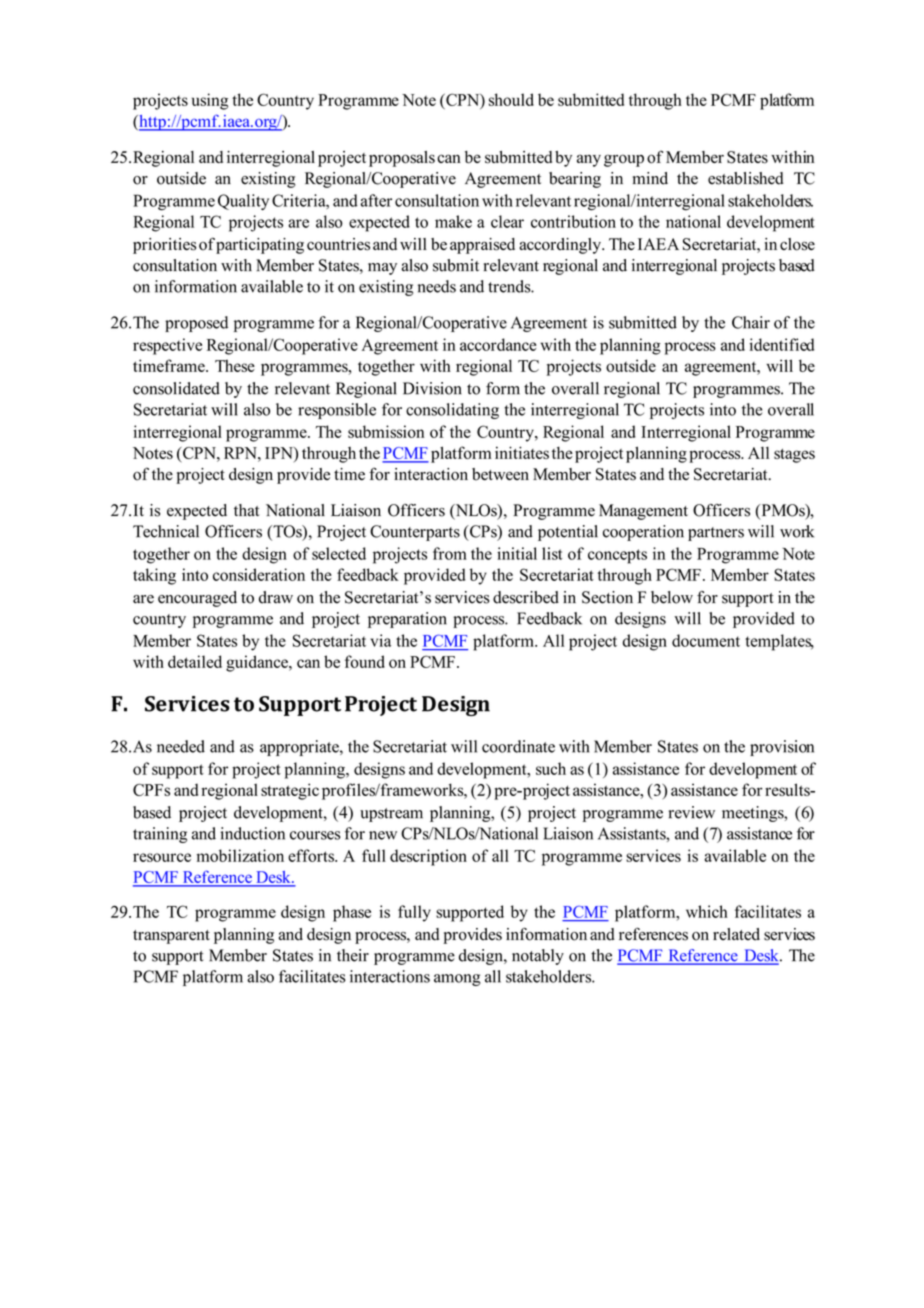  What do you see at coordinates (171, 937) in the document?
I see `transparent` at bounding box center [171, 937].
